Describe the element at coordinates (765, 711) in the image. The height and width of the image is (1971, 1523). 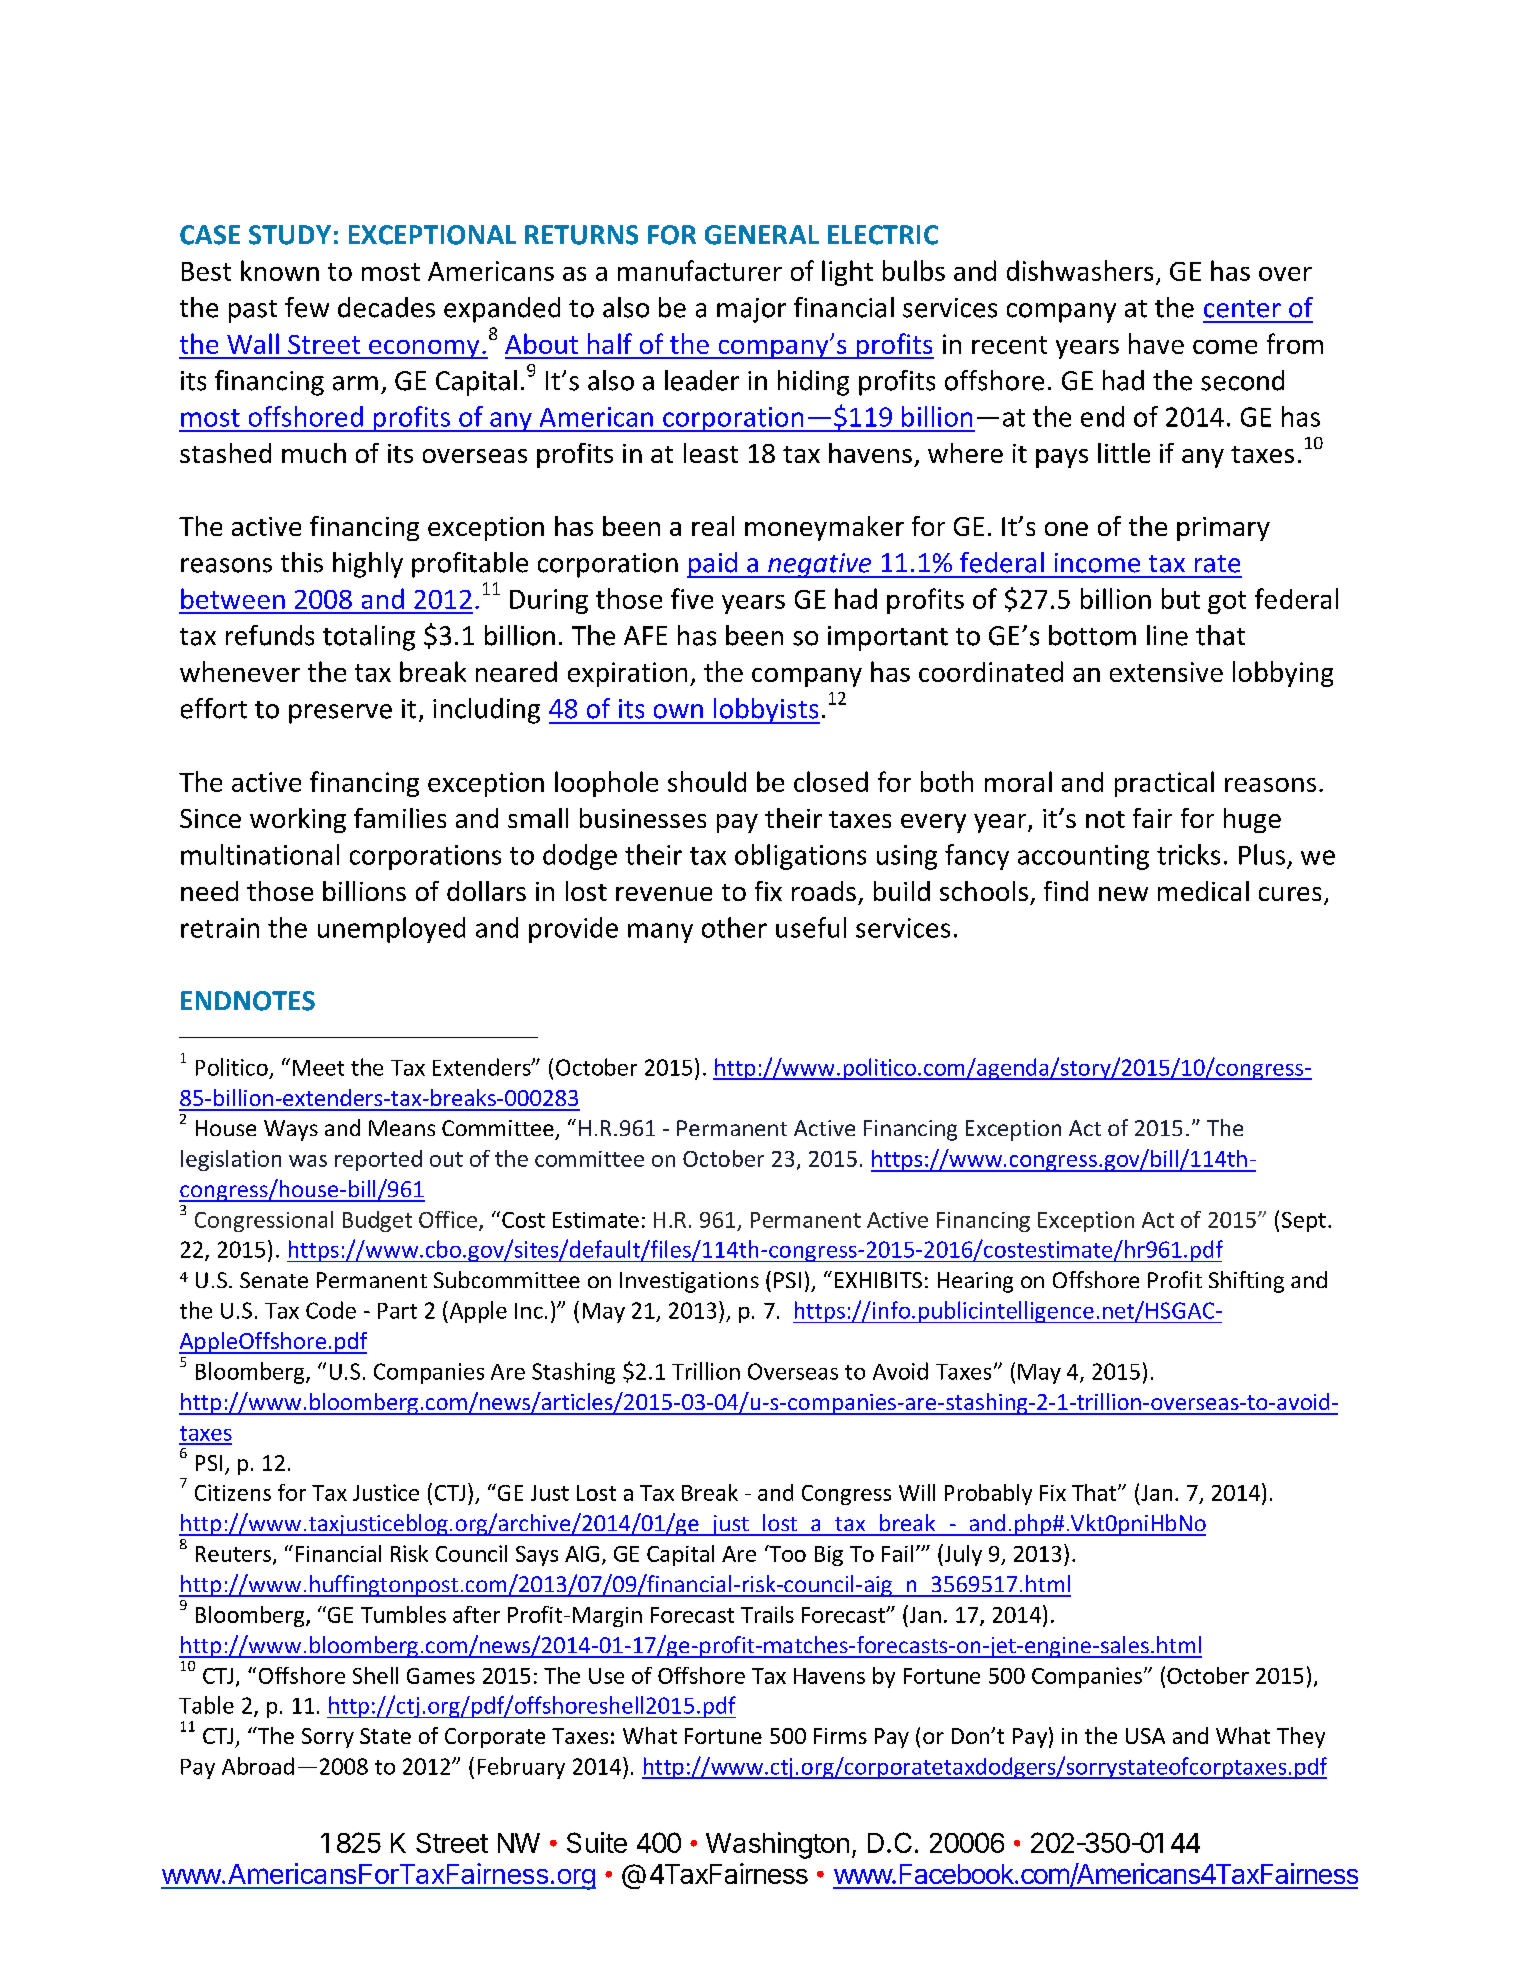
I see `lobbyists` at that location.
